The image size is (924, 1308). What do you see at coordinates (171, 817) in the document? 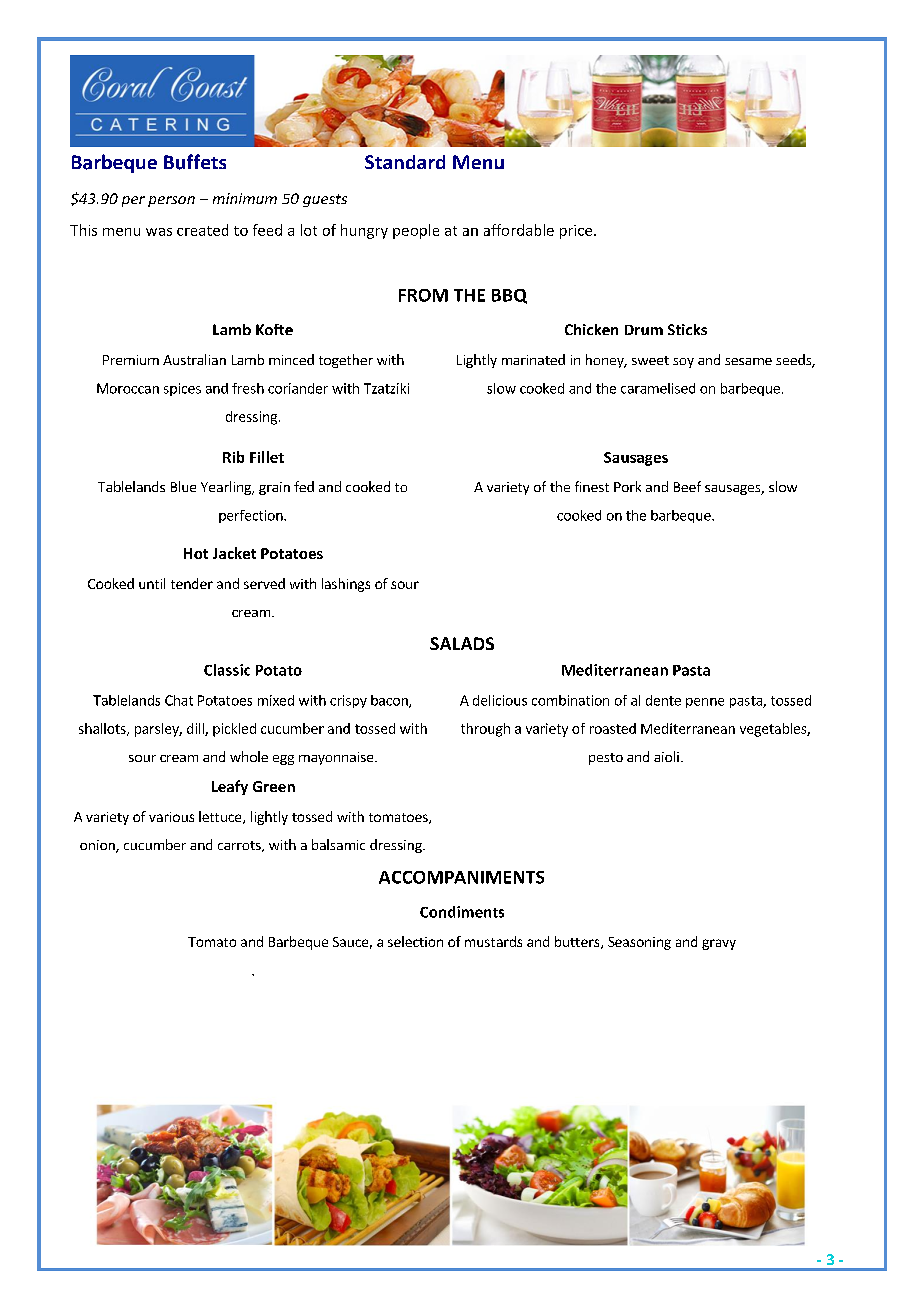
I see `various` at bounding box center [171, 817].
